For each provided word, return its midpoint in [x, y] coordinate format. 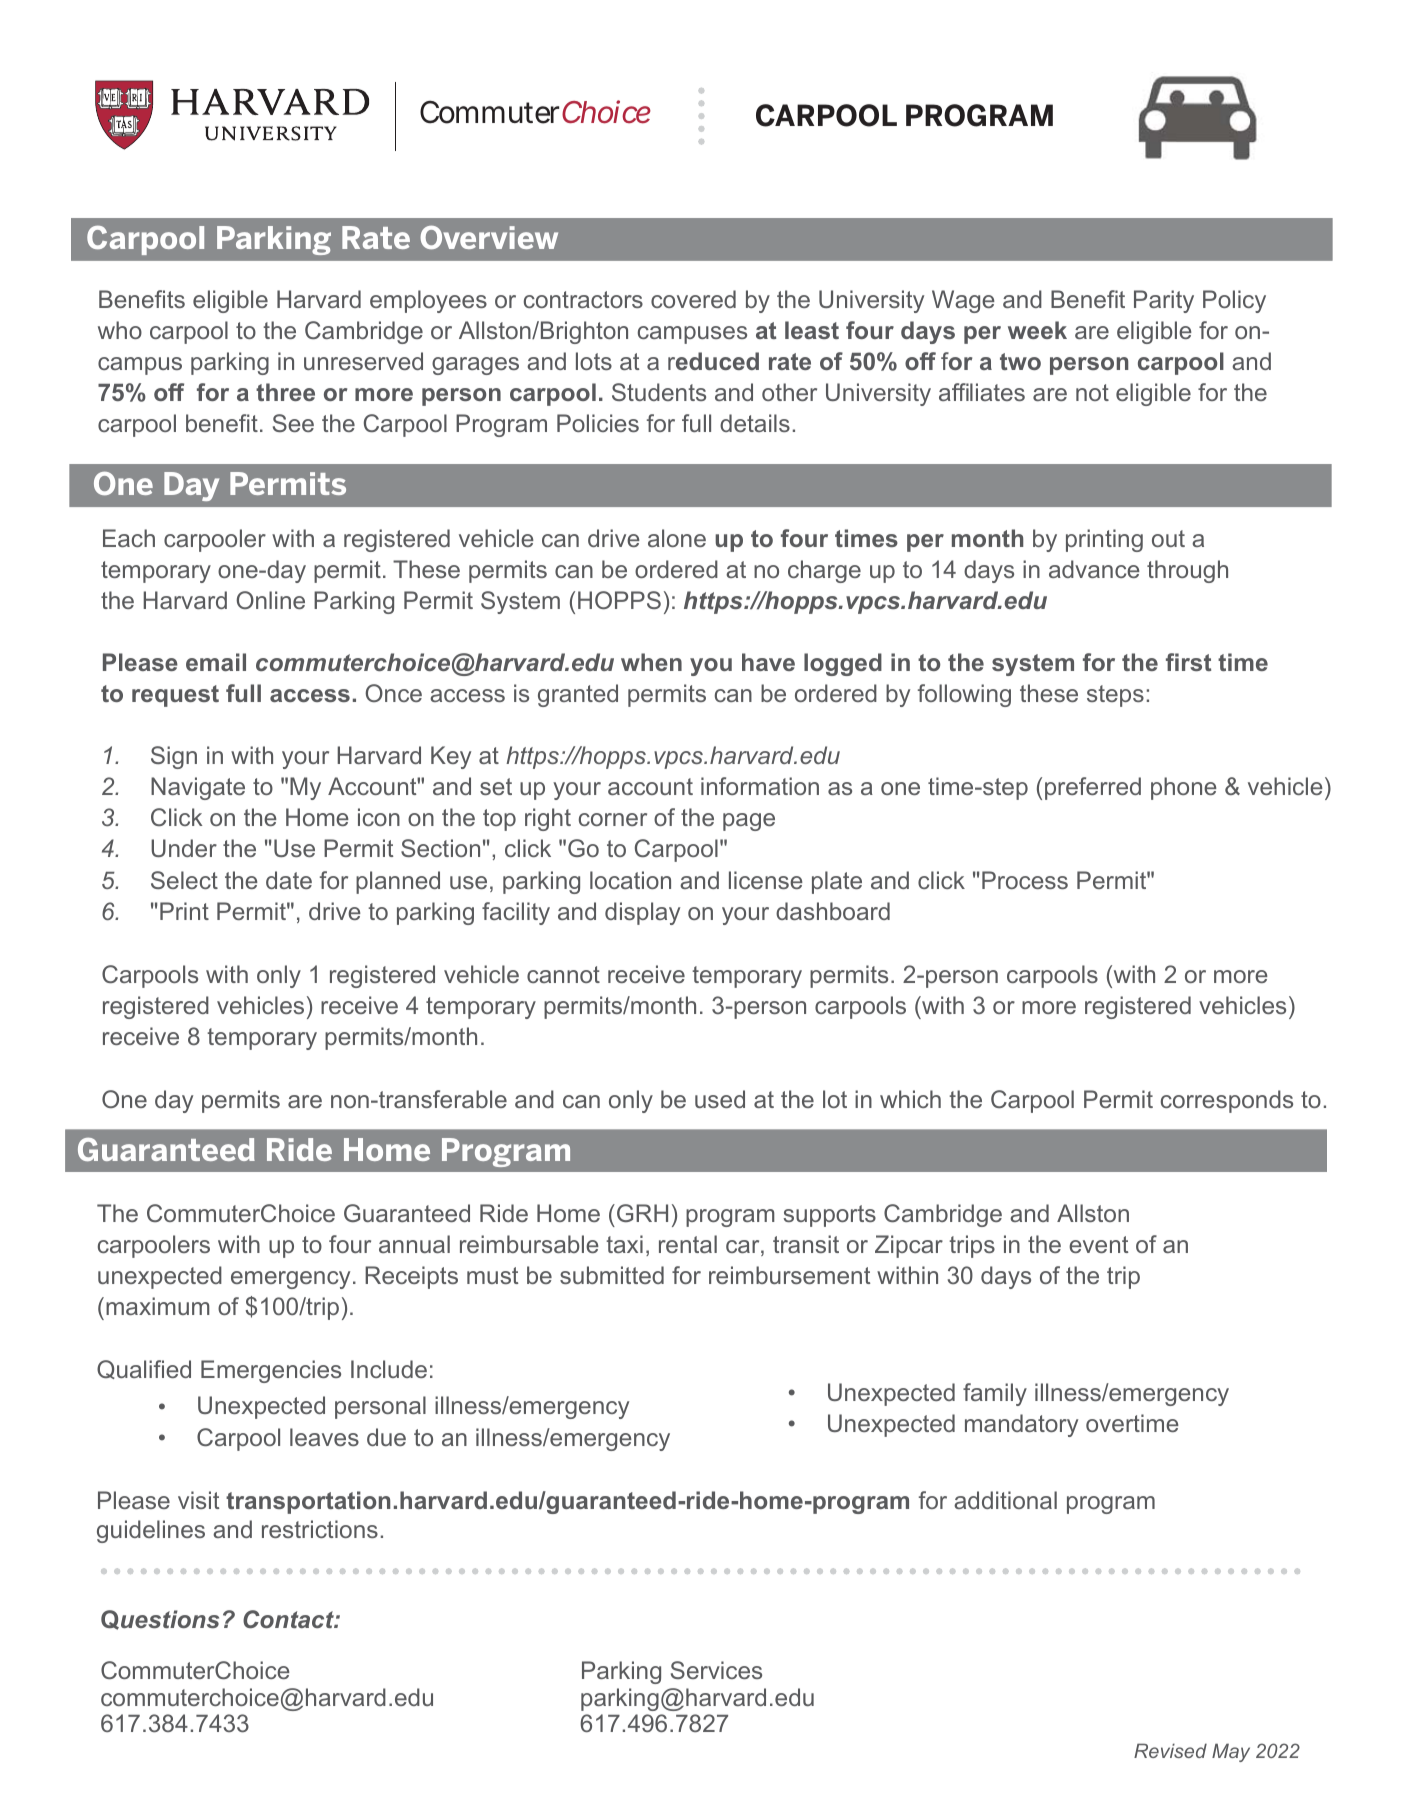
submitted [612, 1275]
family [995, 1394]
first [1188, 662]
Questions [160, 1620]
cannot [563, 974]
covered [693, 299]
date [289, 880]
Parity [1164, 301]
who [120, 330]
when [651, 662]
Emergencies [271, 1371]
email [216, 662]
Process [1025, 880]
